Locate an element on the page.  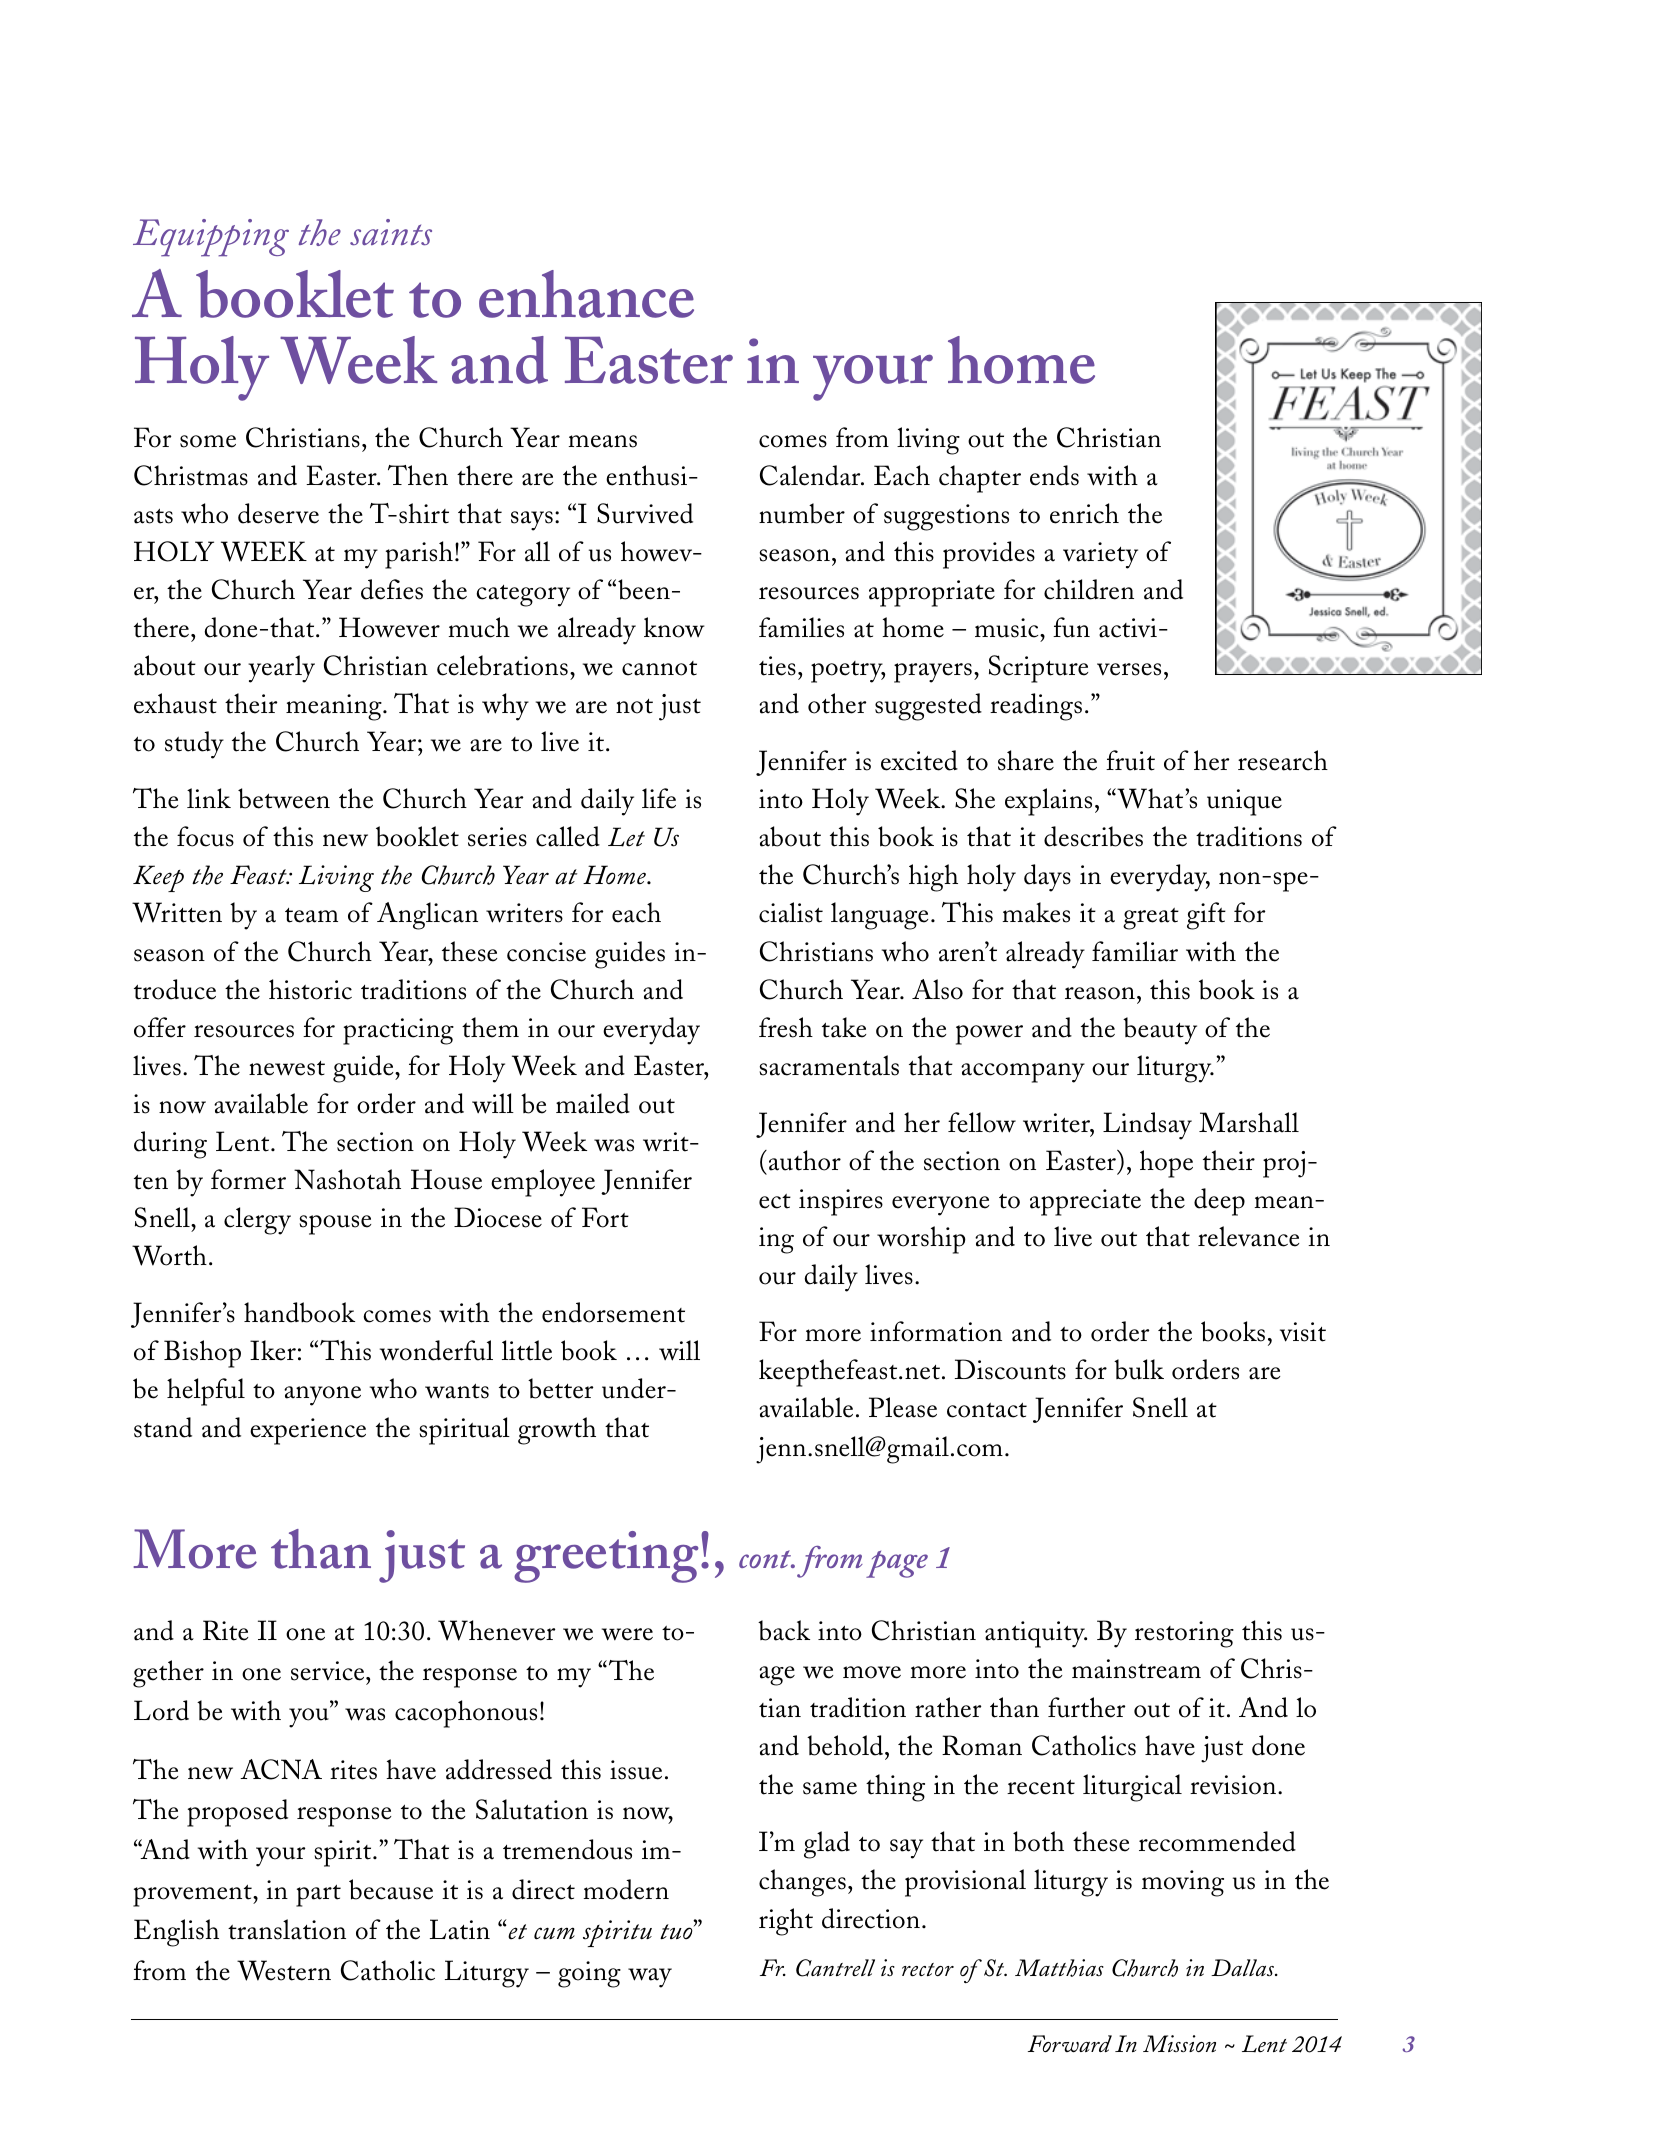
describes is located at coordinates (1093, 836).
